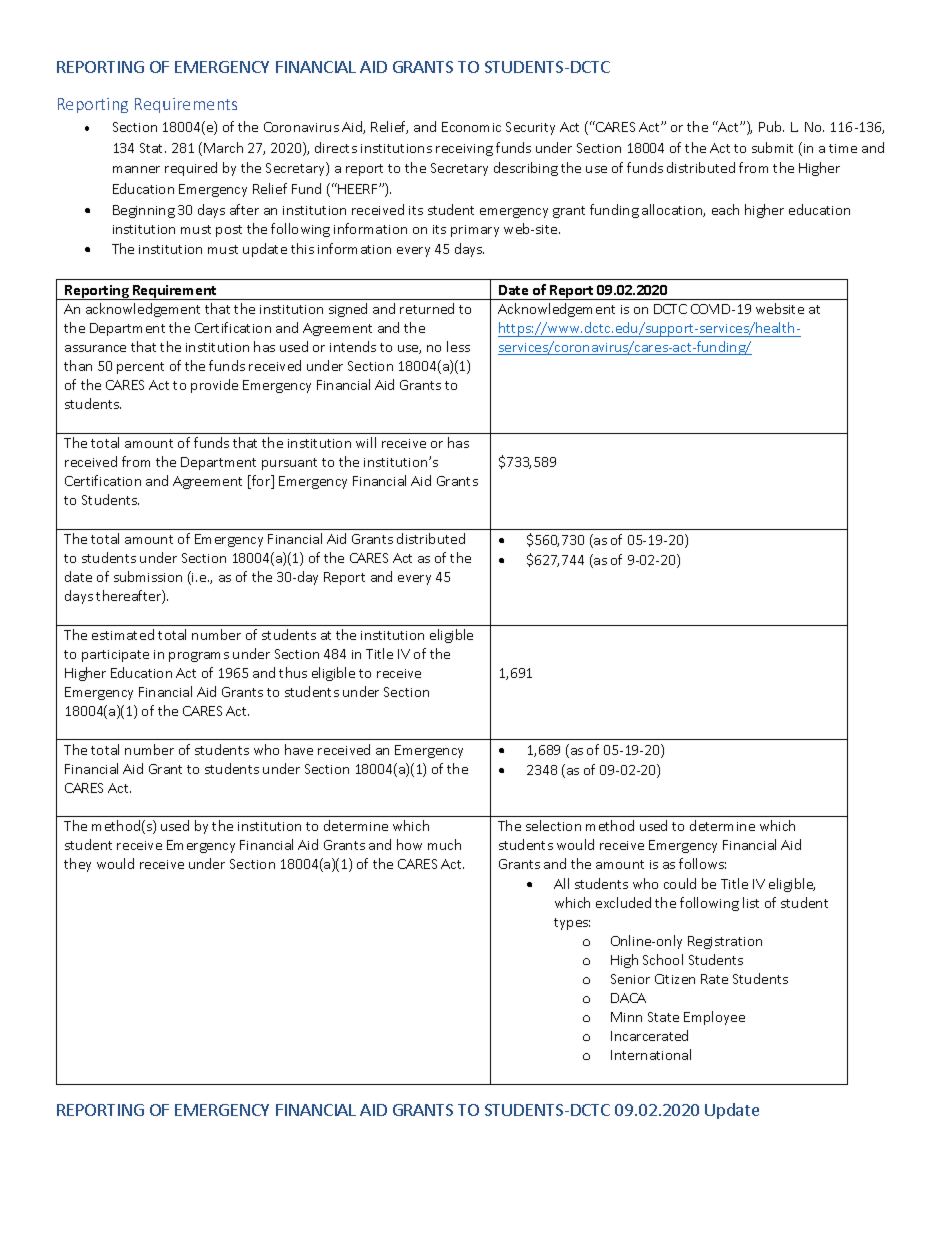  I want to click on required, so click(191, 169).
